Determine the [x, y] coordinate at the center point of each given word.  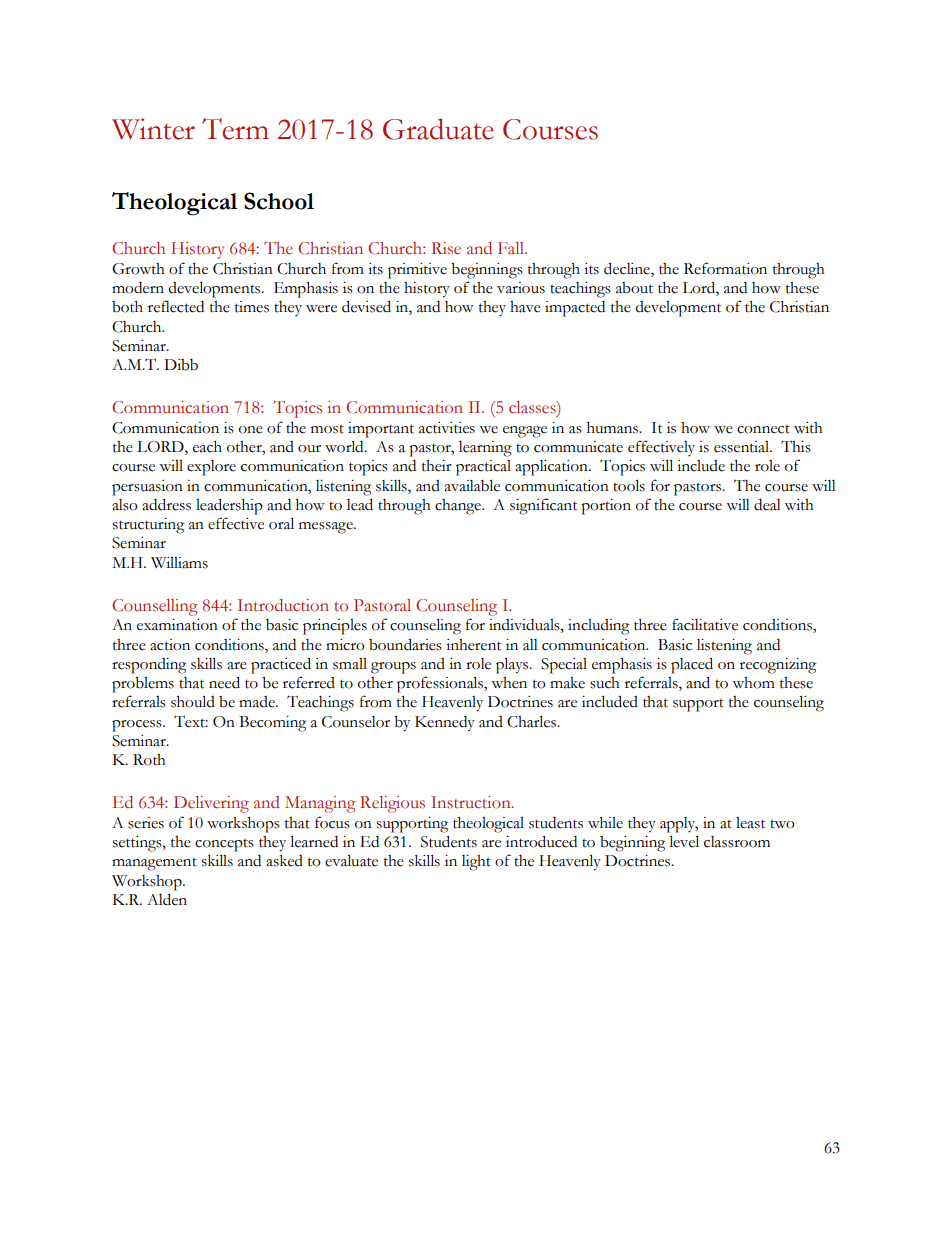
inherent [474, 645]
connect [763, 429]
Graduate [438, 129]
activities [447, 428]
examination [177, 625]
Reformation [725, 268]
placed [692, 665]
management [154, 864]
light [476, 863]
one [251, 430]
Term [235, 129]
